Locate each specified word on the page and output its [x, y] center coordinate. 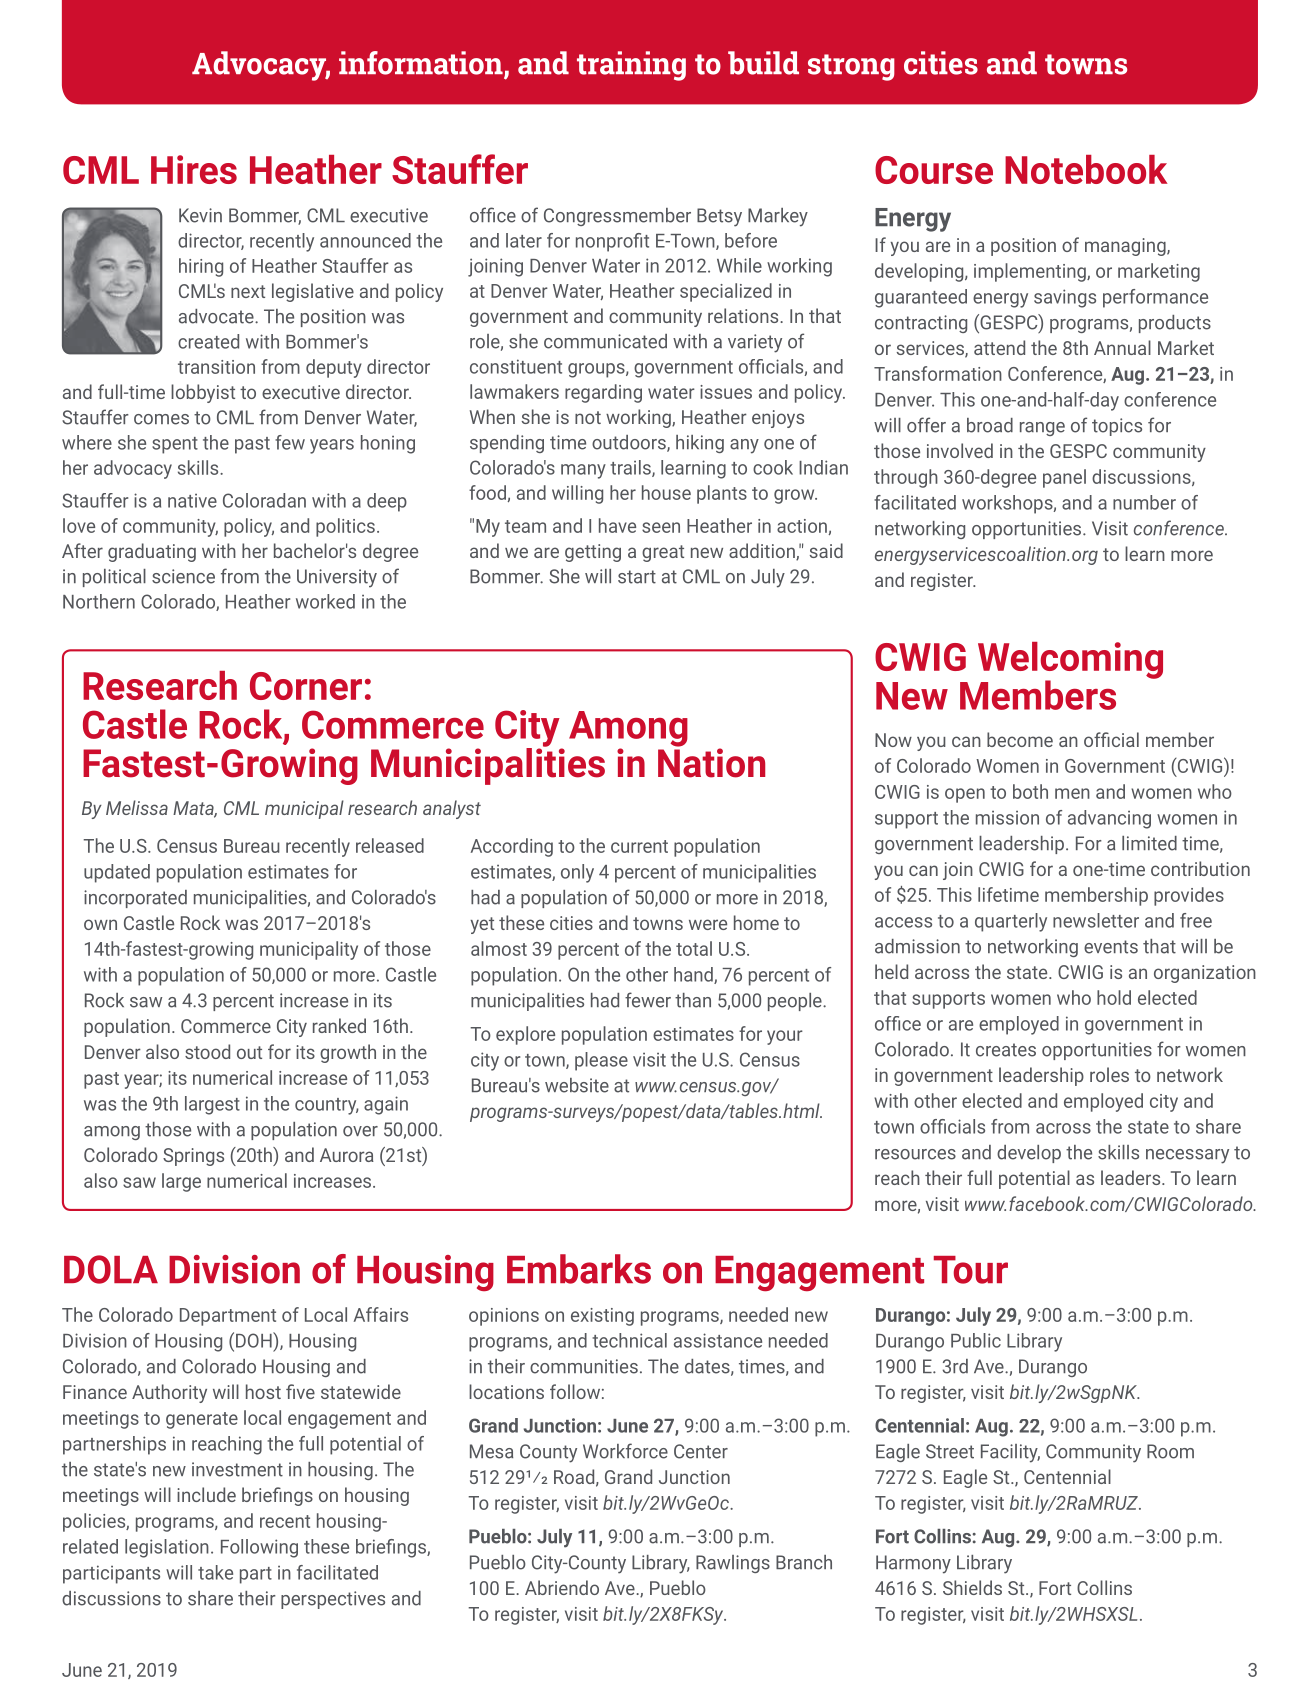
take [215, 1572]
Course [934, 170]
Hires [194, 169]
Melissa [137, 807]
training [631, 66]
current [639, 846]
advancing [1109, 819]
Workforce [625, 1451]
